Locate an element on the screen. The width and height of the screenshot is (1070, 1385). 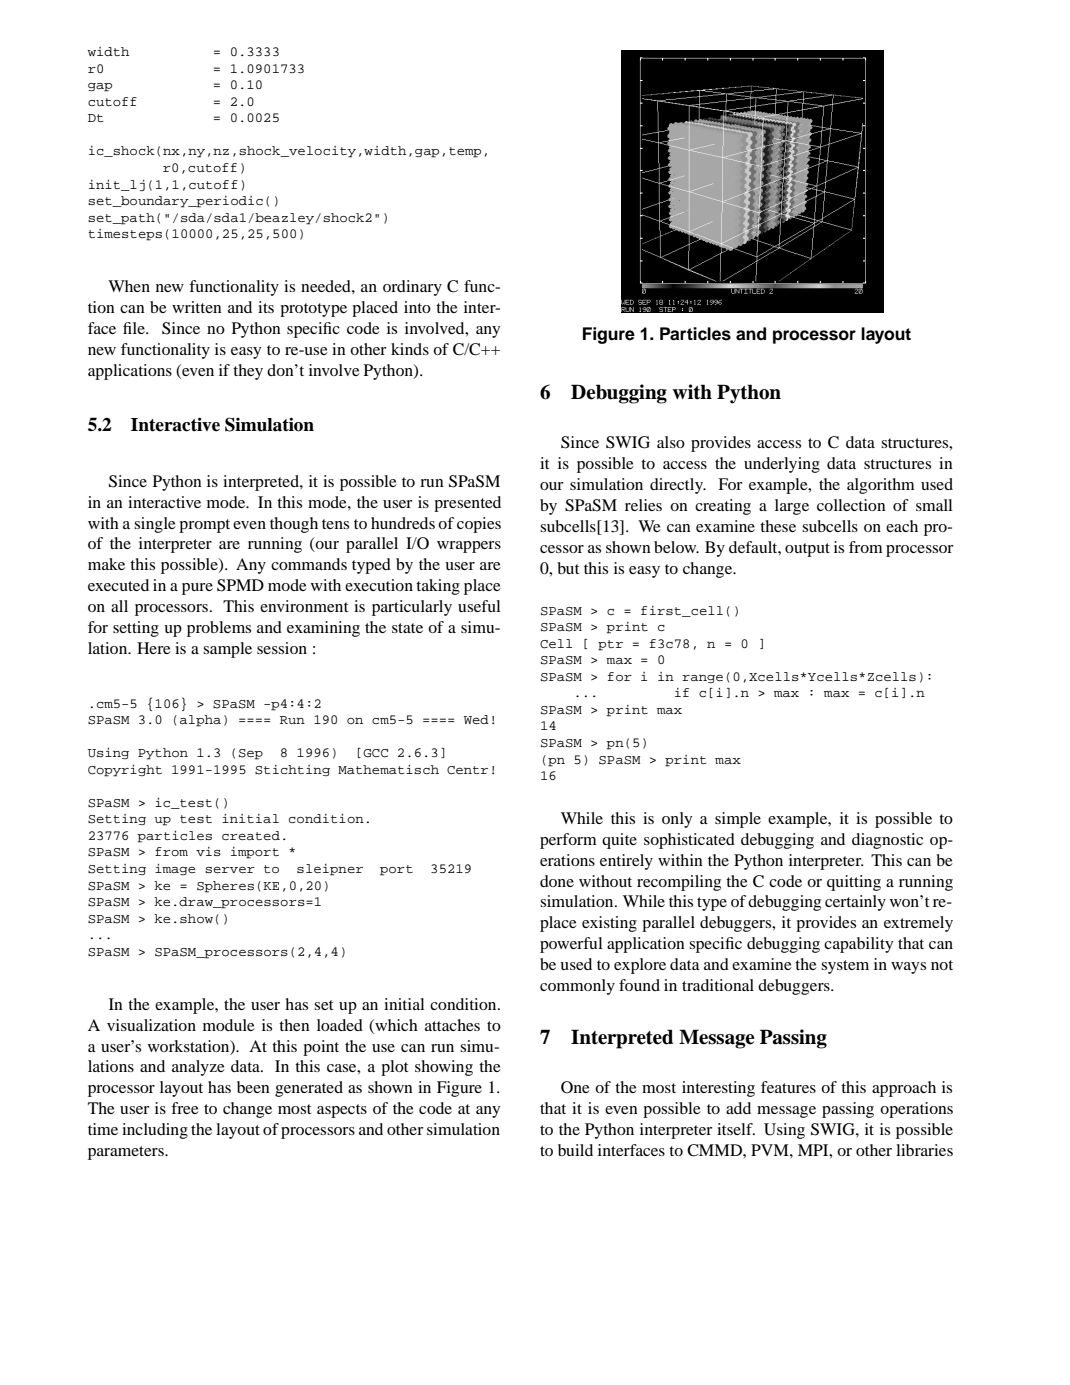
written is located at coordinates (197, 307).
